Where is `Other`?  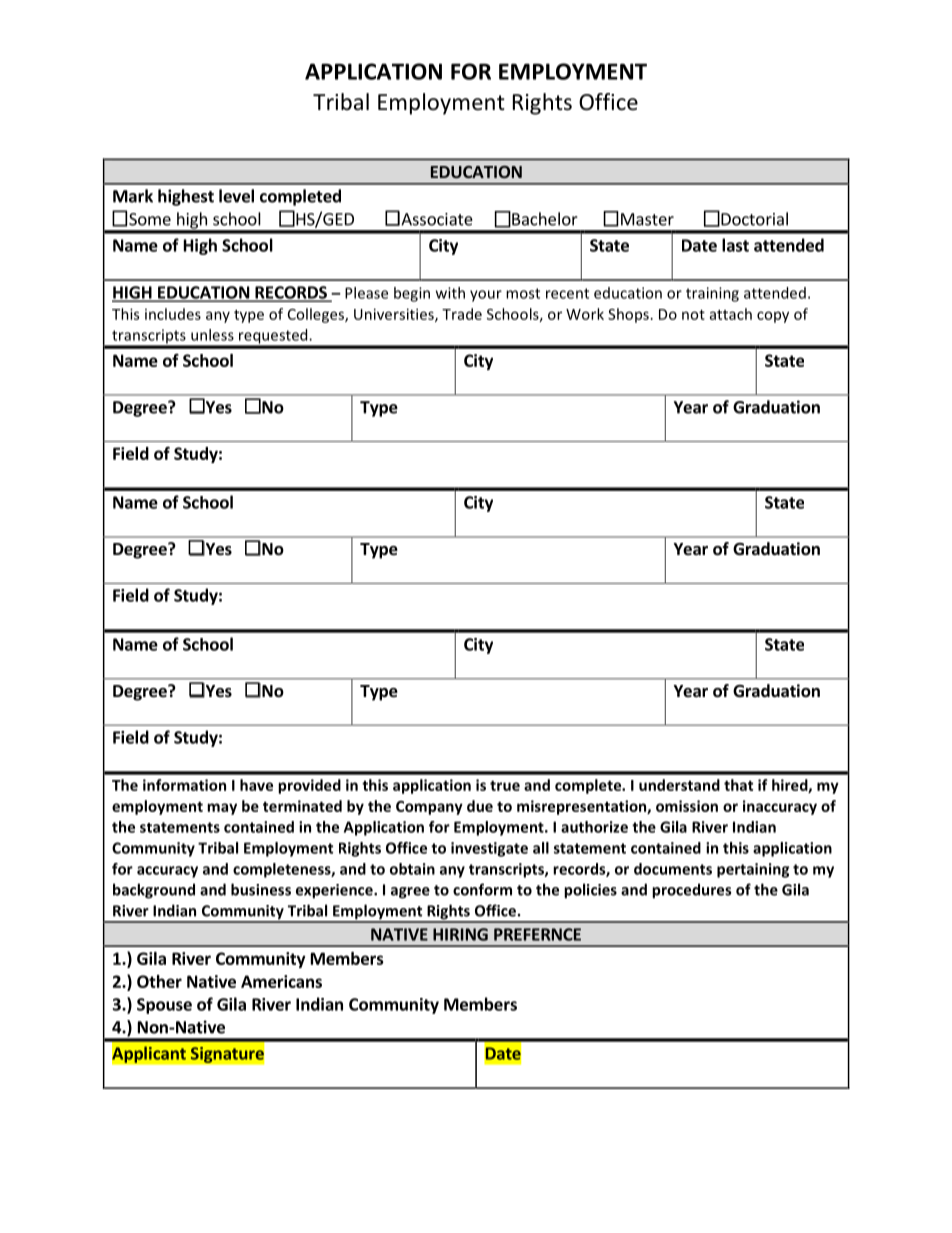
Other is located at coordinates (159, 981).
